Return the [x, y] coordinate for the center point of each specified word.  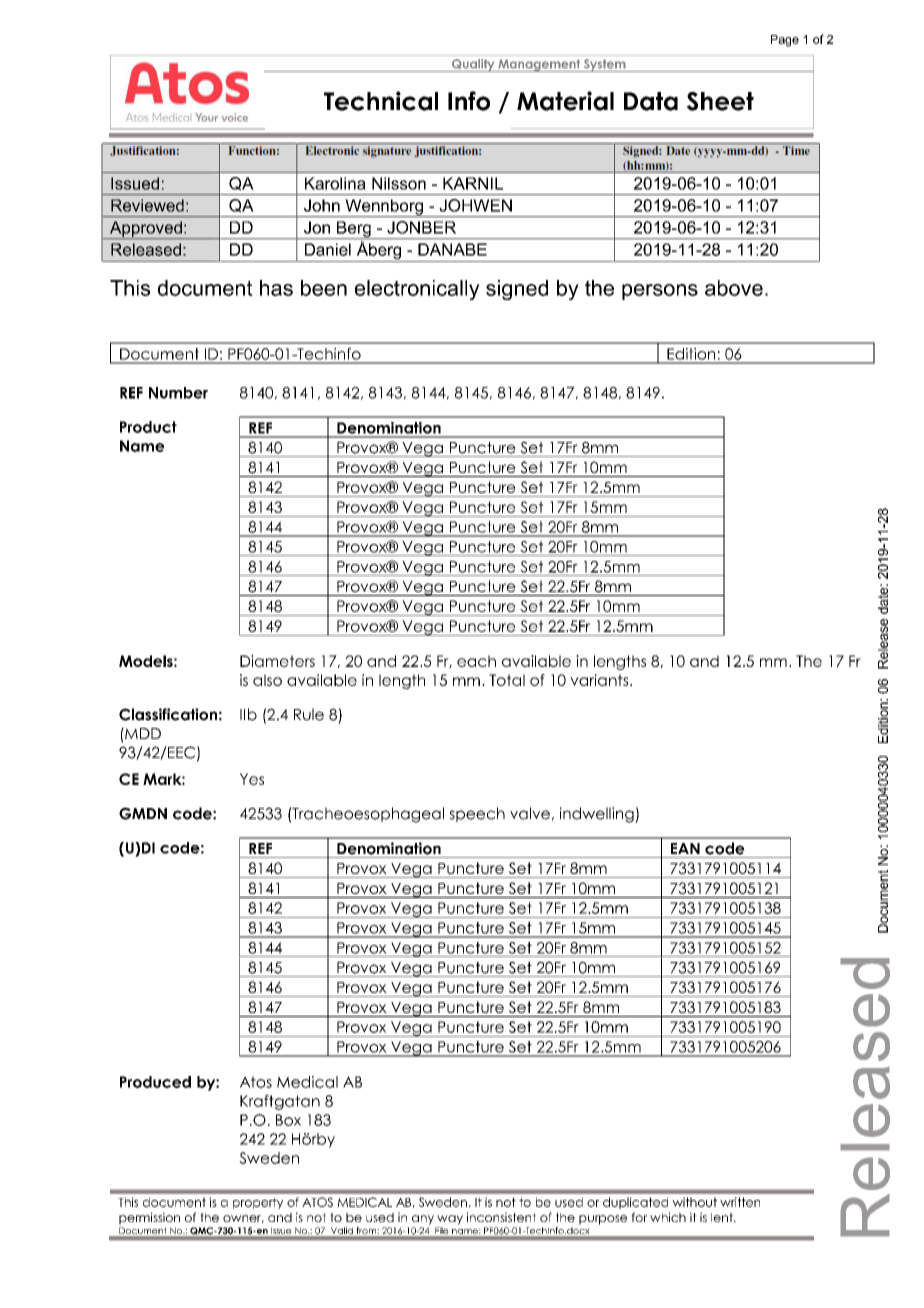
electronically [417, 290]
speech [477, 814]
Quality [473, 65]
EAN [685, 848]
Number [178, 393]
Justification [214, 171]
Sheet [720, 101]
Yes [252, 779]
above [734, 288]
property [258, 1203]
